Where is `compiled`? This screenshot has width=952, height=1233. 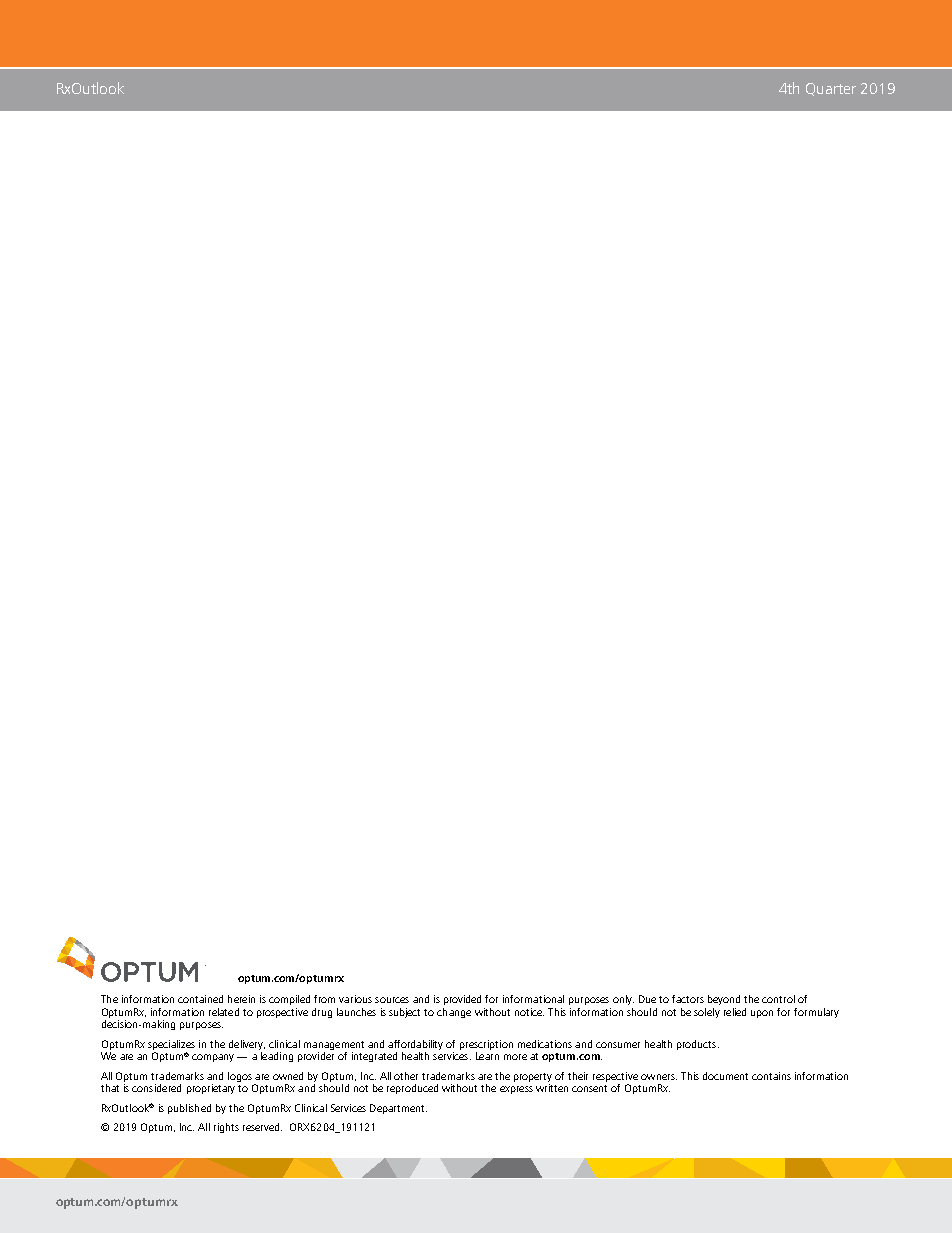 compiled is located at coordinates (289, 1000).
